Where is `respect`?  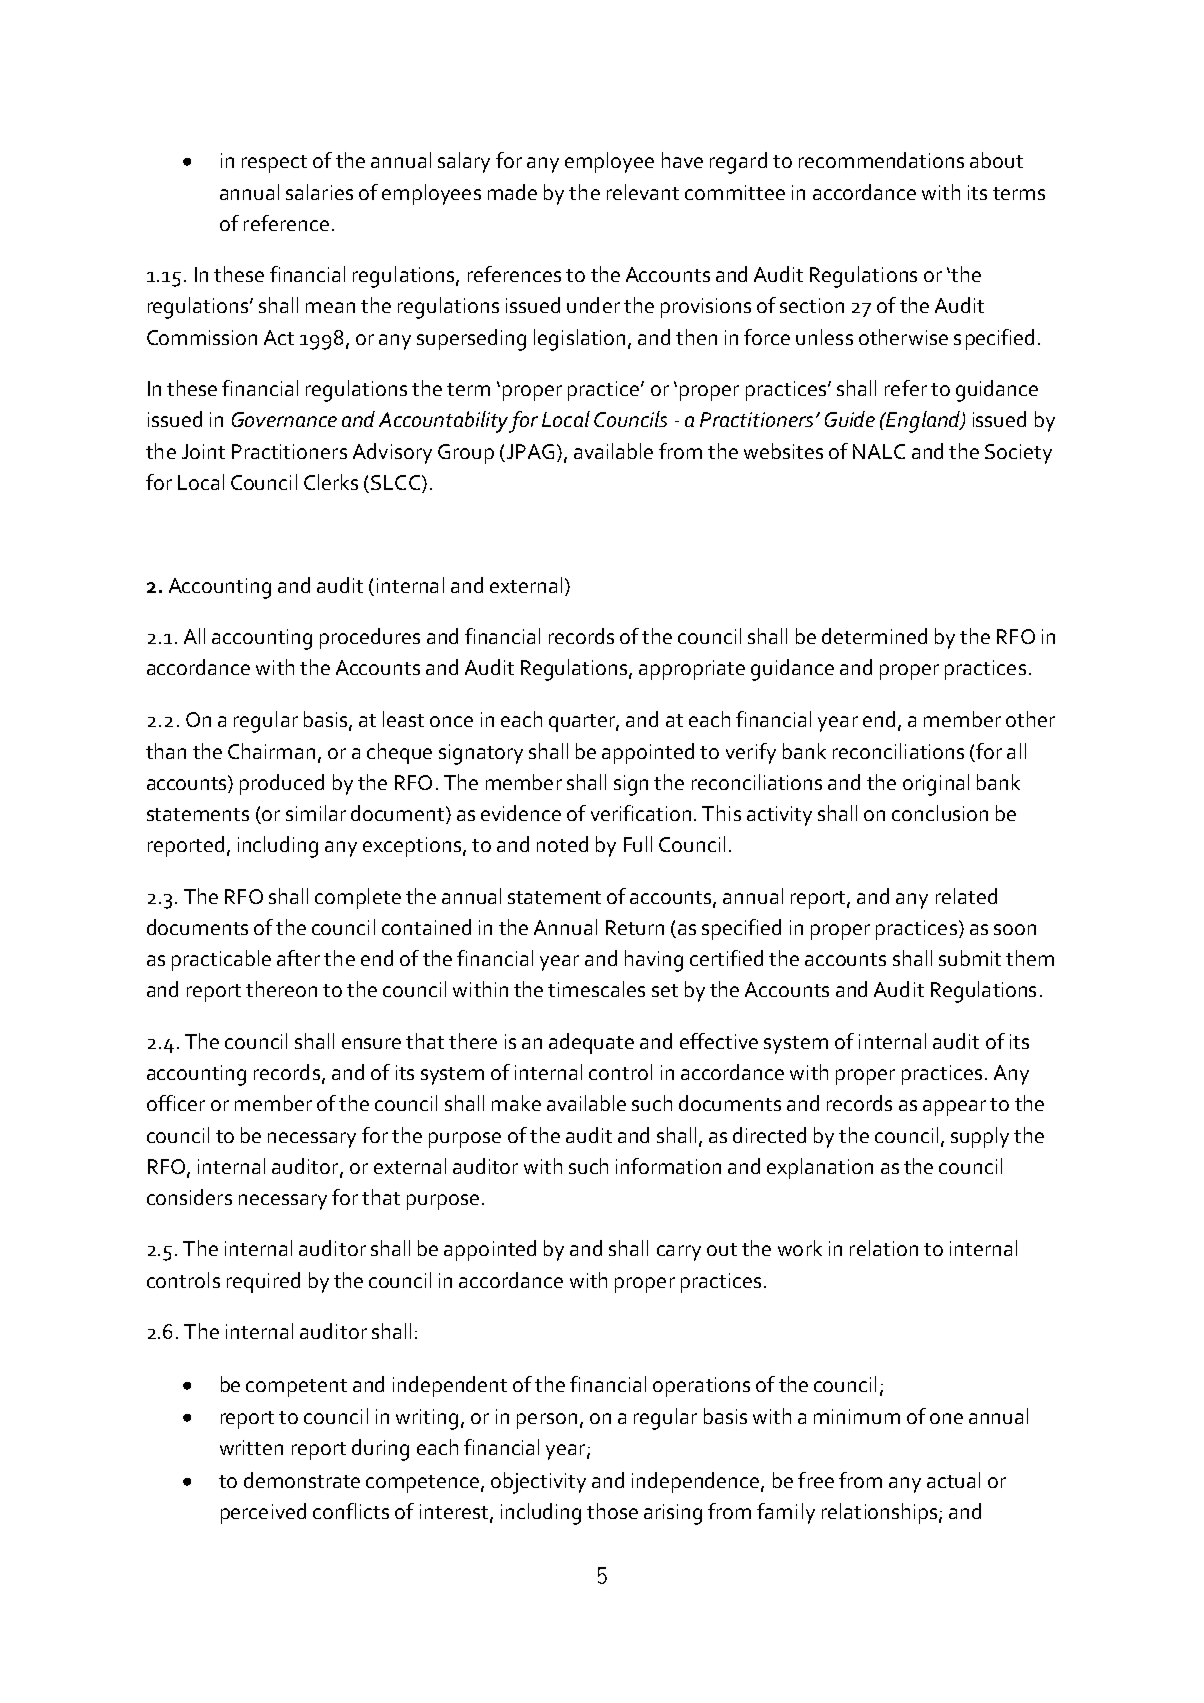 respect is located at coordinates (274, 164).
